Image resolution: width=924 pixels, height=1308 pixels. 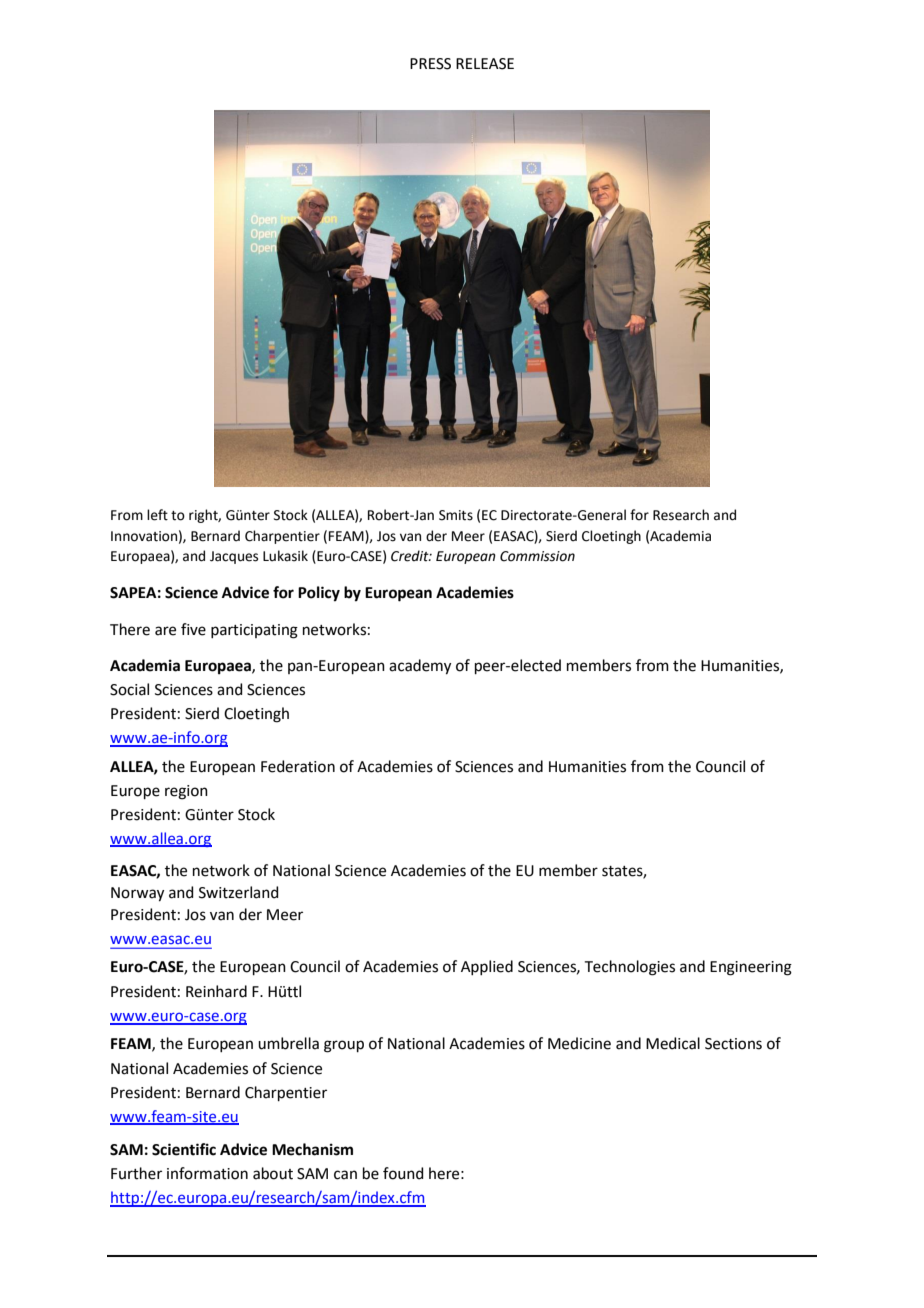 I want to click on Scientific, so click(x=184, y=1149).
